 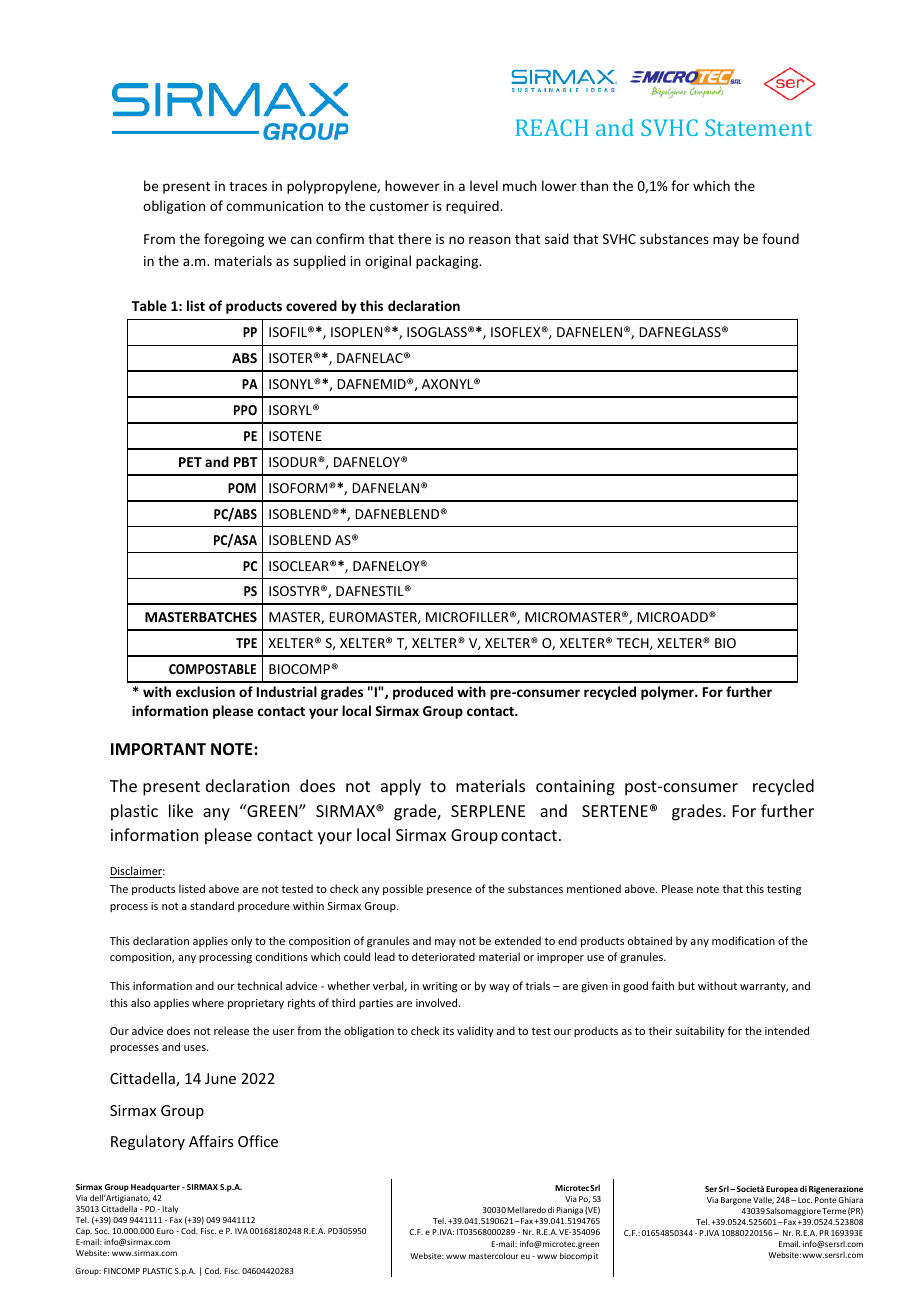 What do you see at coordinates (758, 127) in the screenshot?
I see `Statement` at bounding box center [758, 127].
